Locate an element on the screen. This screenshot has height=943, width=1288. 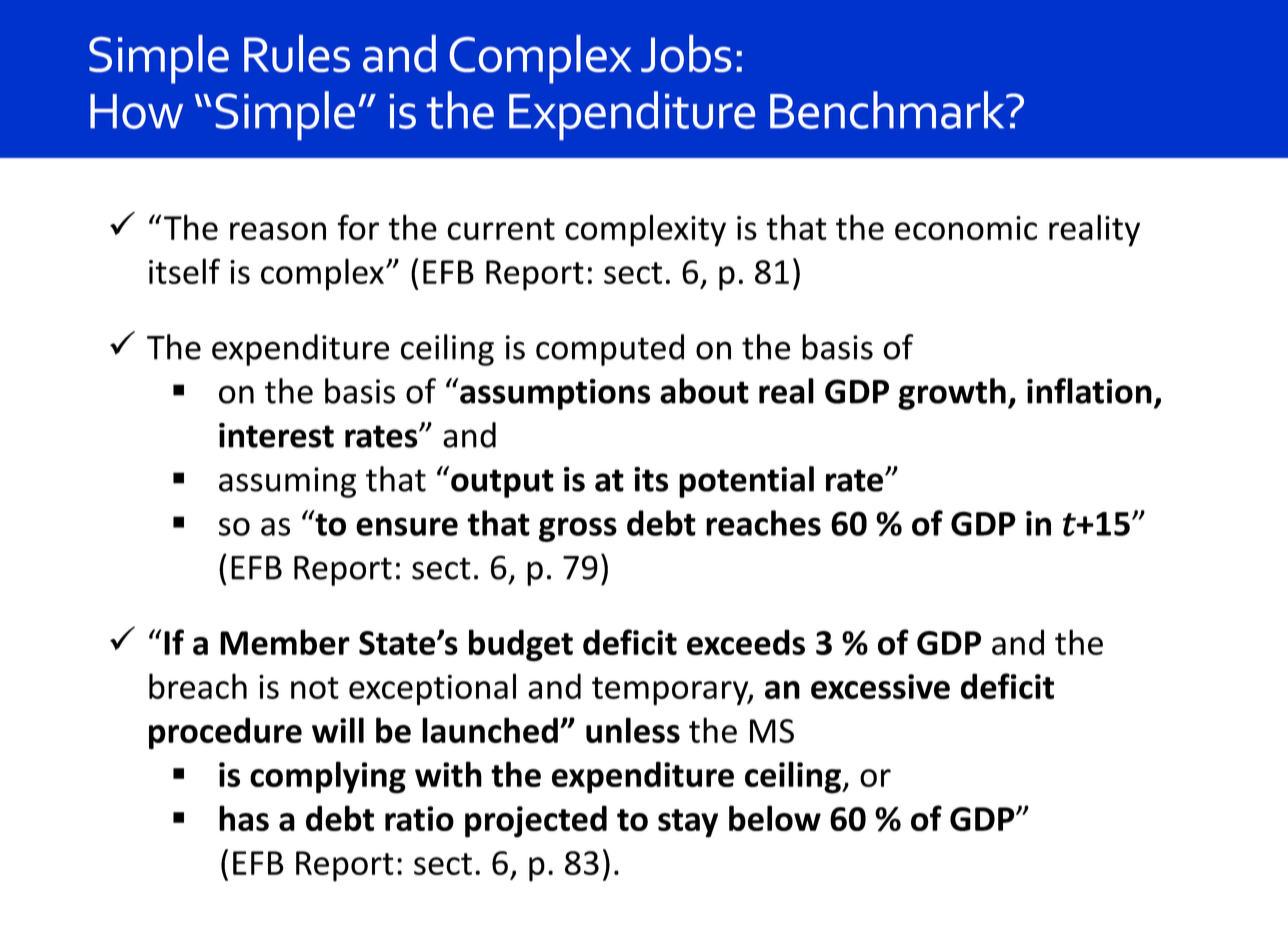
Benchmark is located at coordinates (888, 110).
